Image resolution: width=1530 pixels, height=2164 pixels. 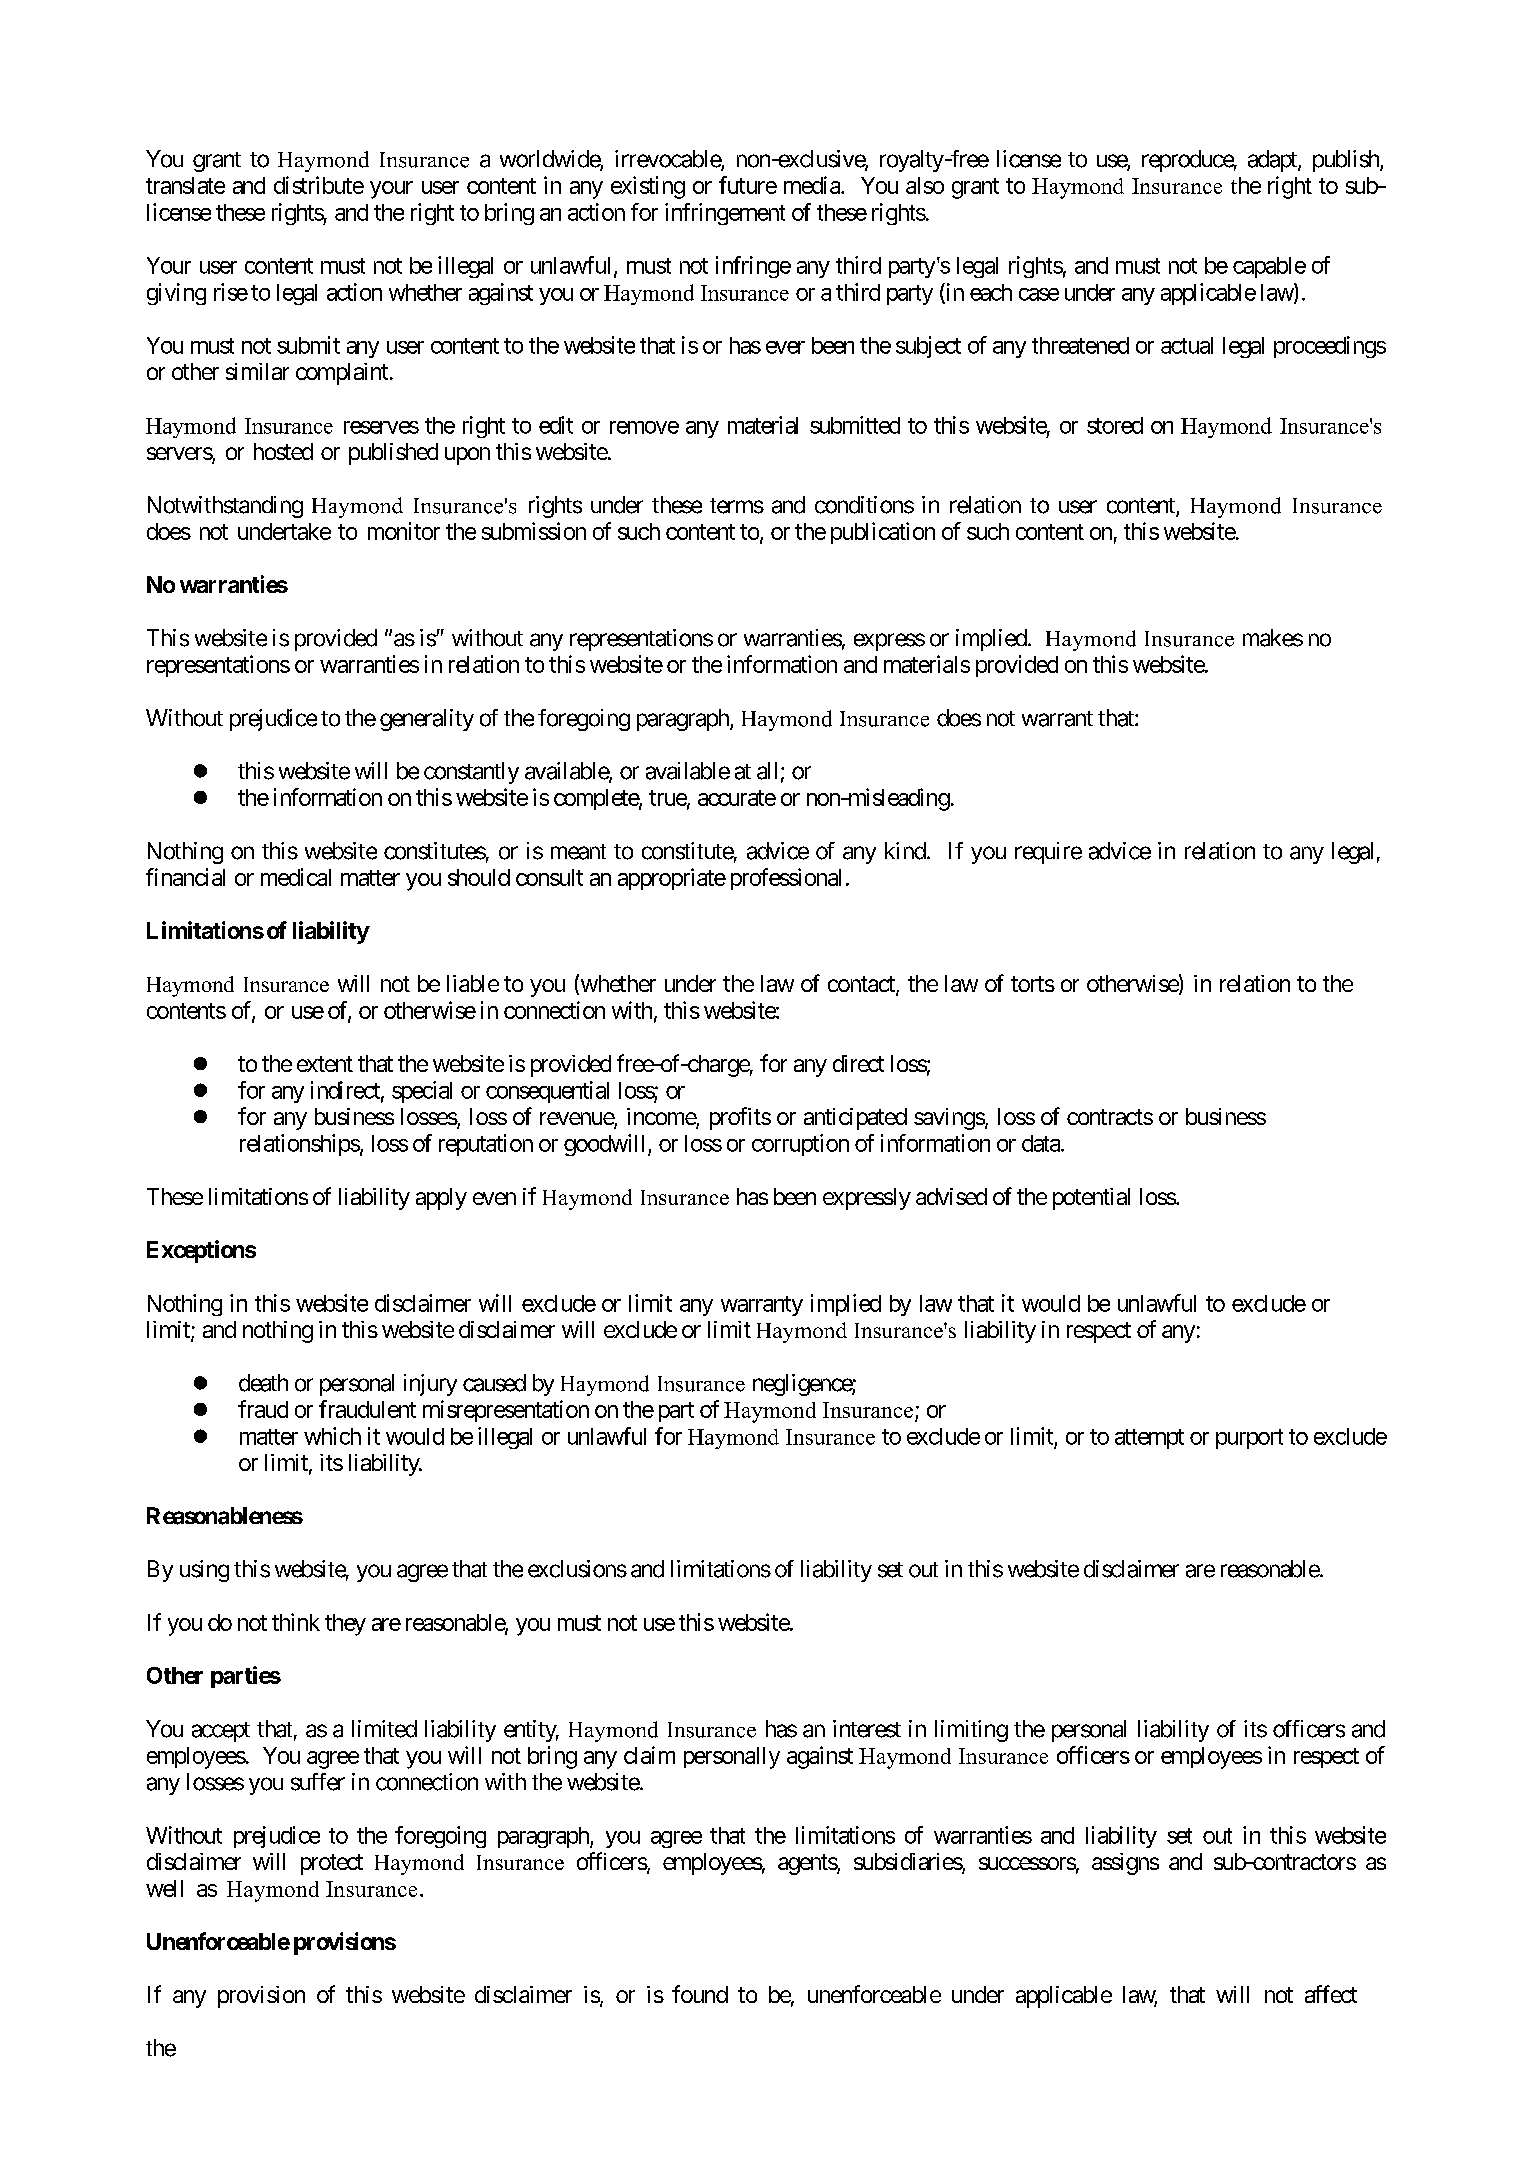 What do you see at coordinates (332, 1864) in the screenshot?
I see `protect` at bounding box center [332, 1864].
